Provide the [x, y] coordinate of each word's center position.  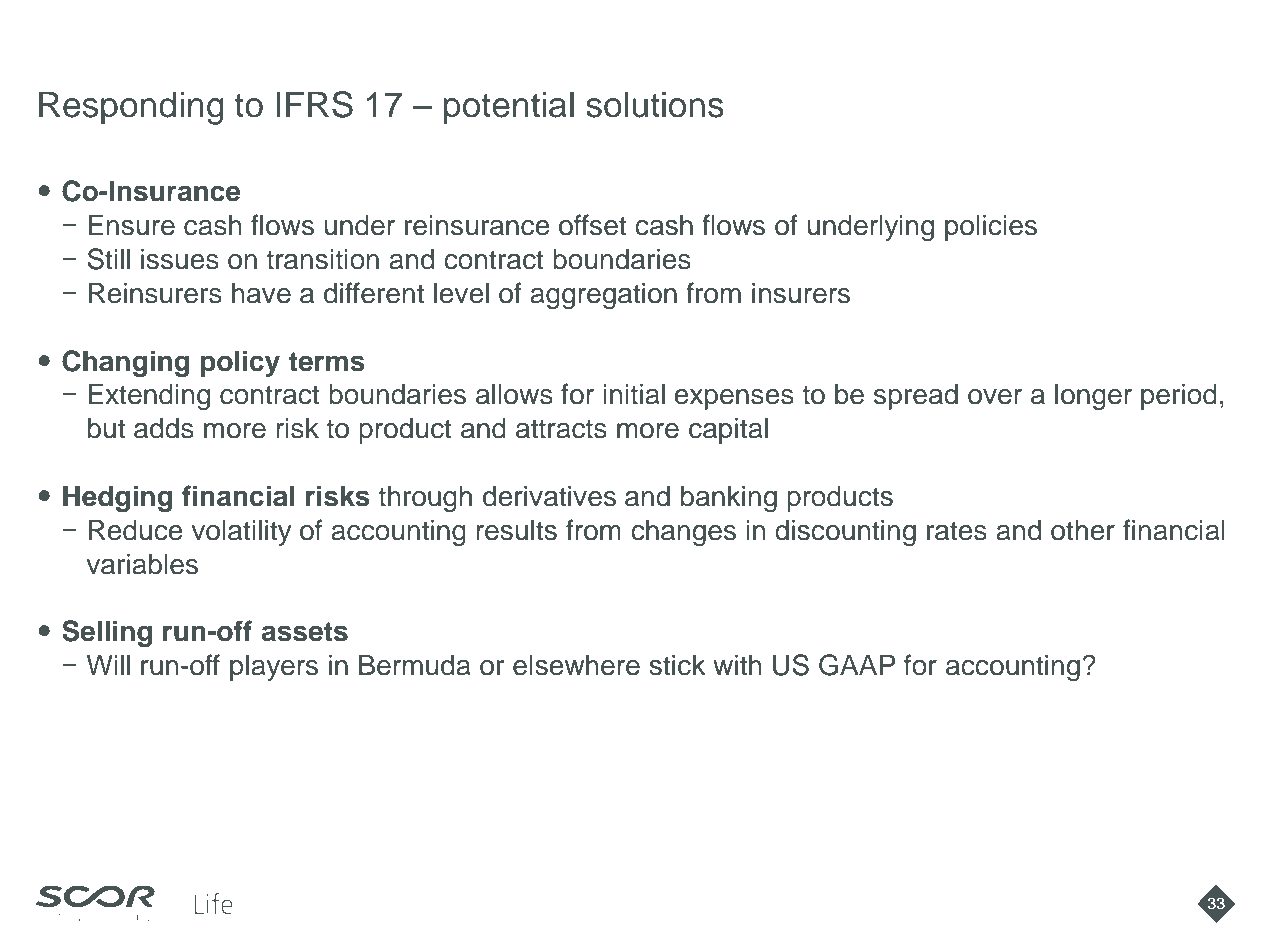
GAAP [857, 665]
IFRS [315, 104]
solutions [655, 104]
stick [677, 665]
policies [991, 228]
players [274, 668]
